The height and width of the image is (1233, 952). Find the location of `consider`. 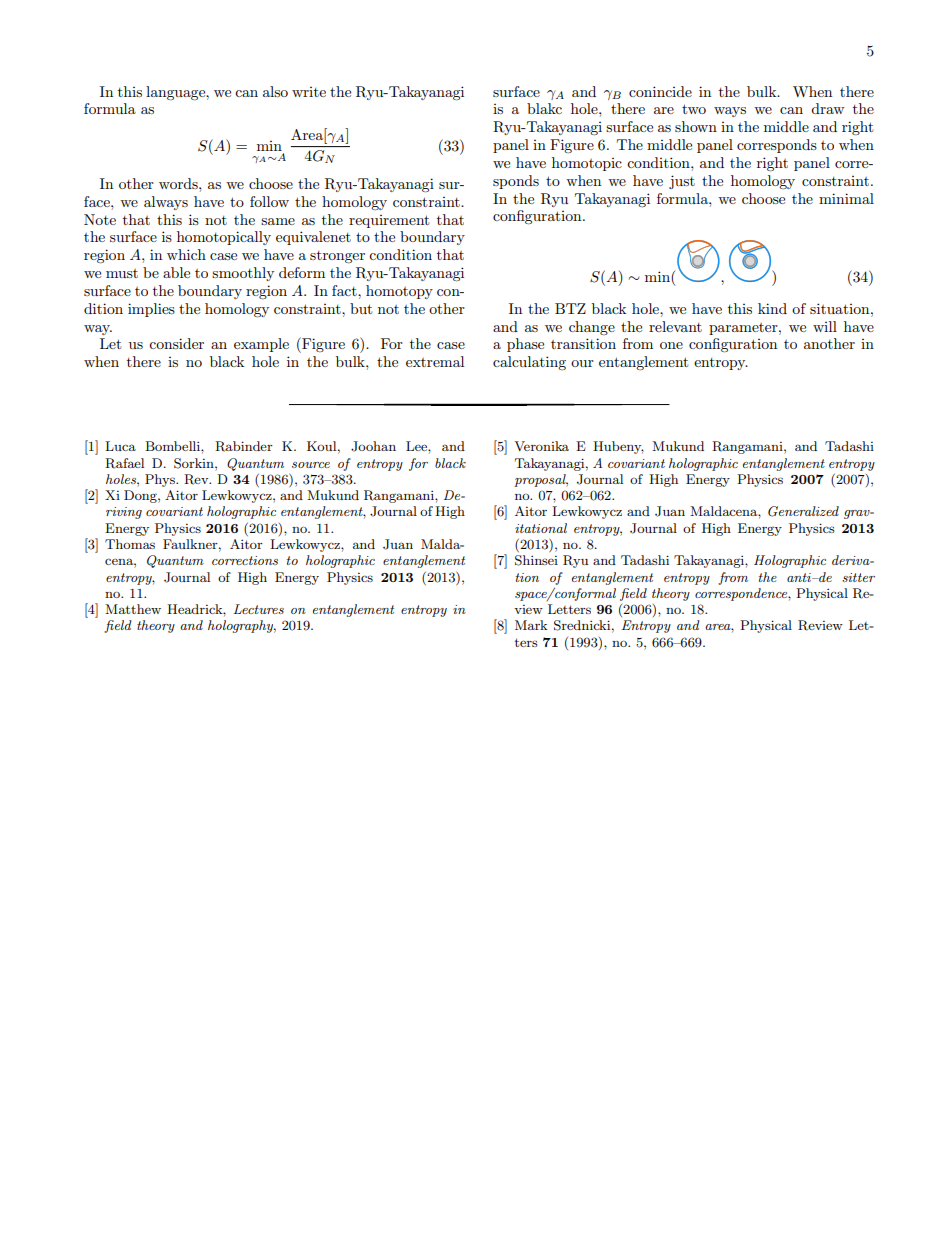

consider is located at coordinates (176, 343).
